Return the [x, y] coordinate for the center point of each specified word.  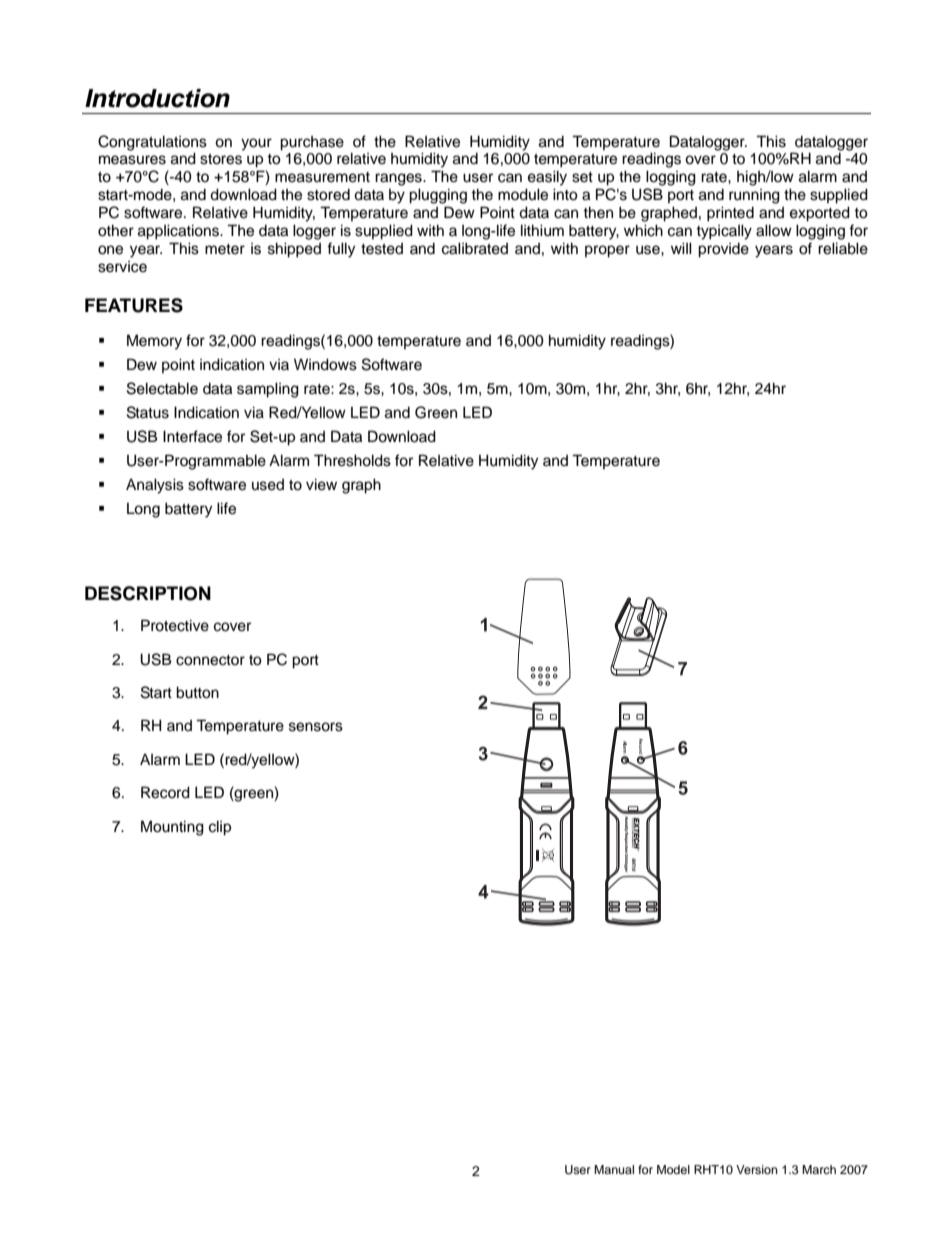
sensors [316, 727]
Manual [614, 1169]
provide [723, 250]
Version [757, 1169]
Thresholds [352, 460]
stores [221, 159]
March [819, 1169]
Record [165, 792]
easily [547, 178]
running [754, 196]
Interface [192, 436]
